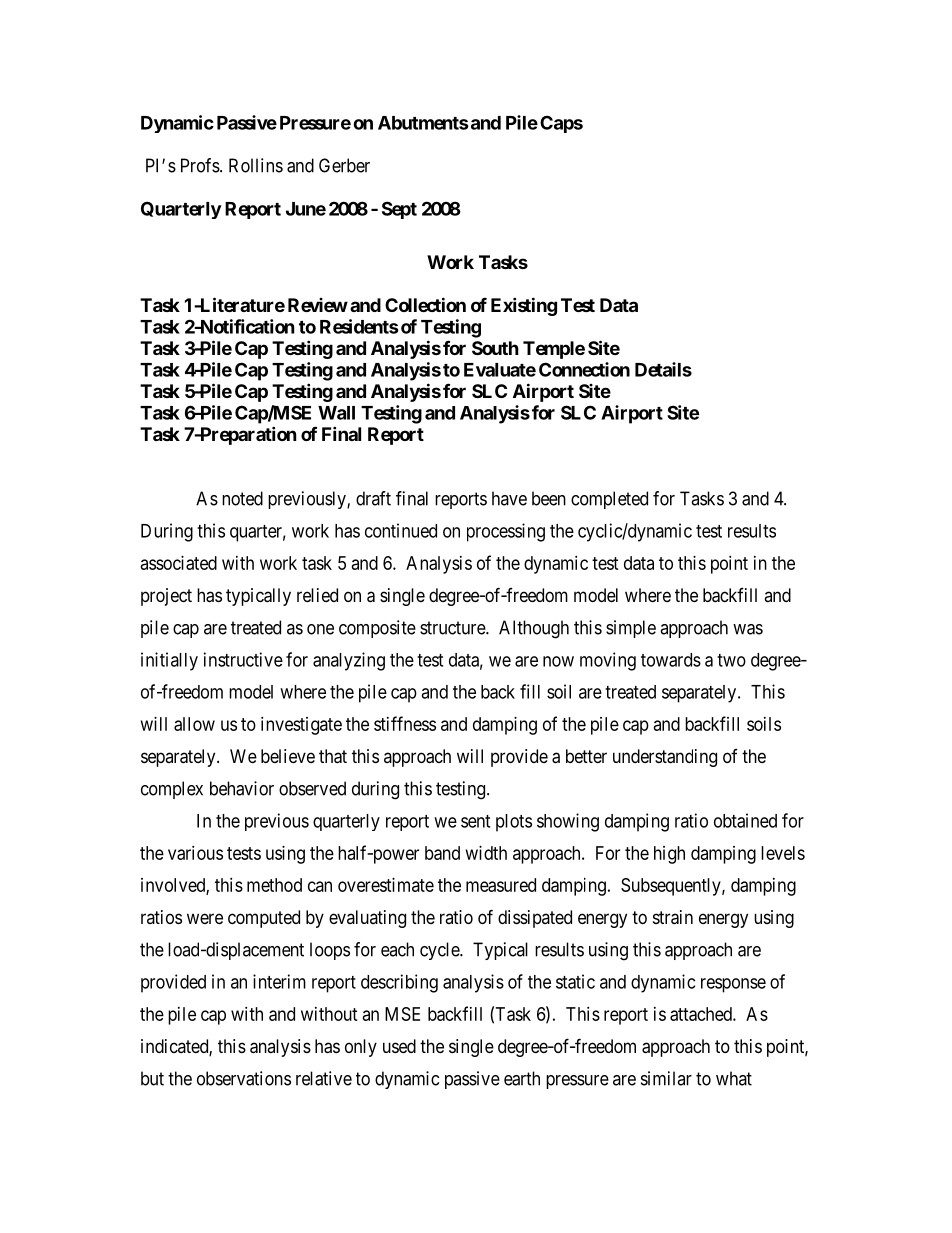  What do you see at coordinates (665, 758) in the page?
I see `understanding` at bounding box center [665, 758].
